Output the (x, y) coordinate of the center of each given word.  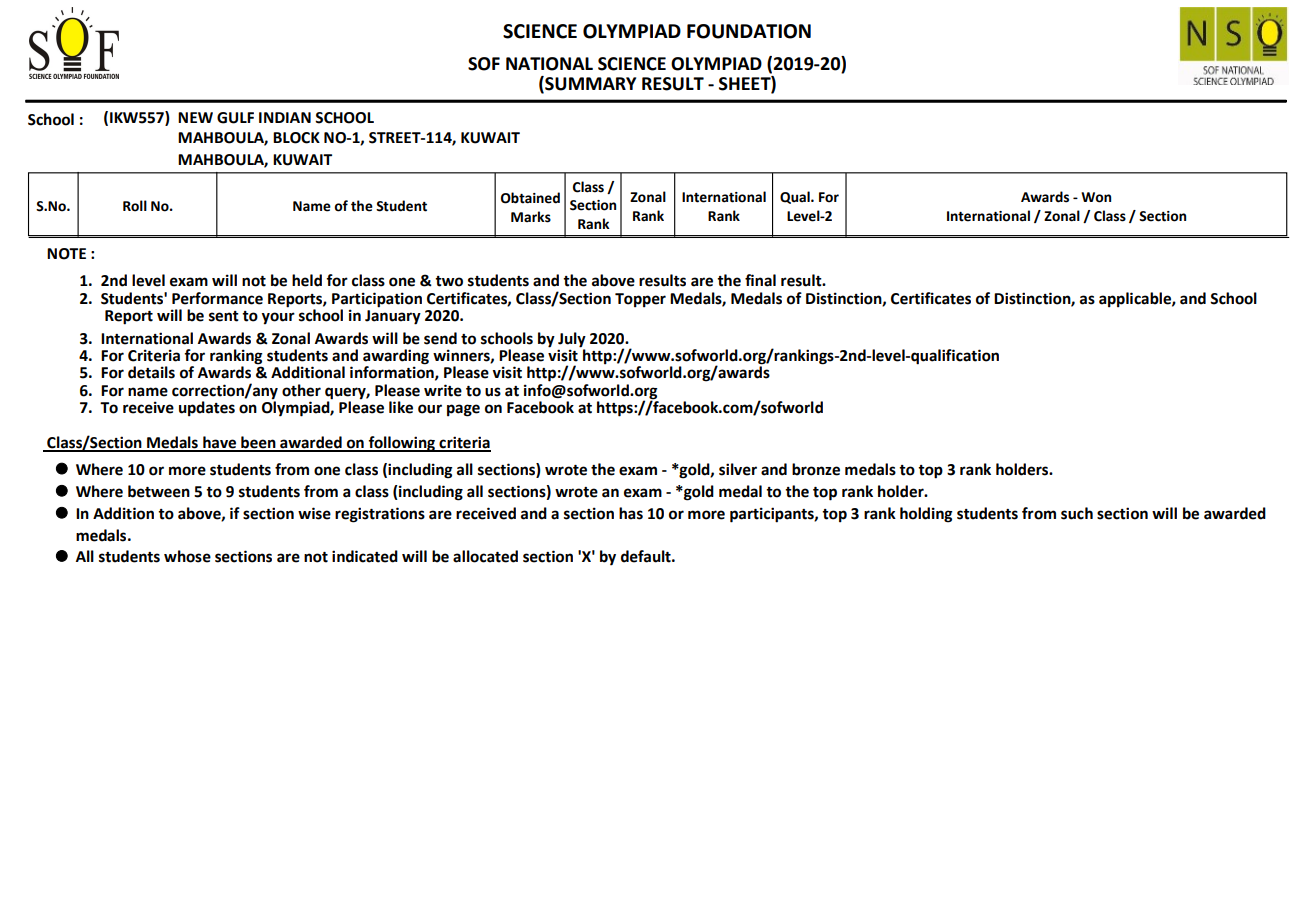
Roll (135, 206)
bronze (816, 469)
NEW (195, 117)
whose (187, 556)
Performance (217, 298)
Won (1096, 197)
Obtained (530, 198)
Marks (531, 217)
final (760, 280)
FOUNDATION (749, 31)
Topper (640, 300)
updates (207, 409)
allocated (485, 556)
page (463, 410)
